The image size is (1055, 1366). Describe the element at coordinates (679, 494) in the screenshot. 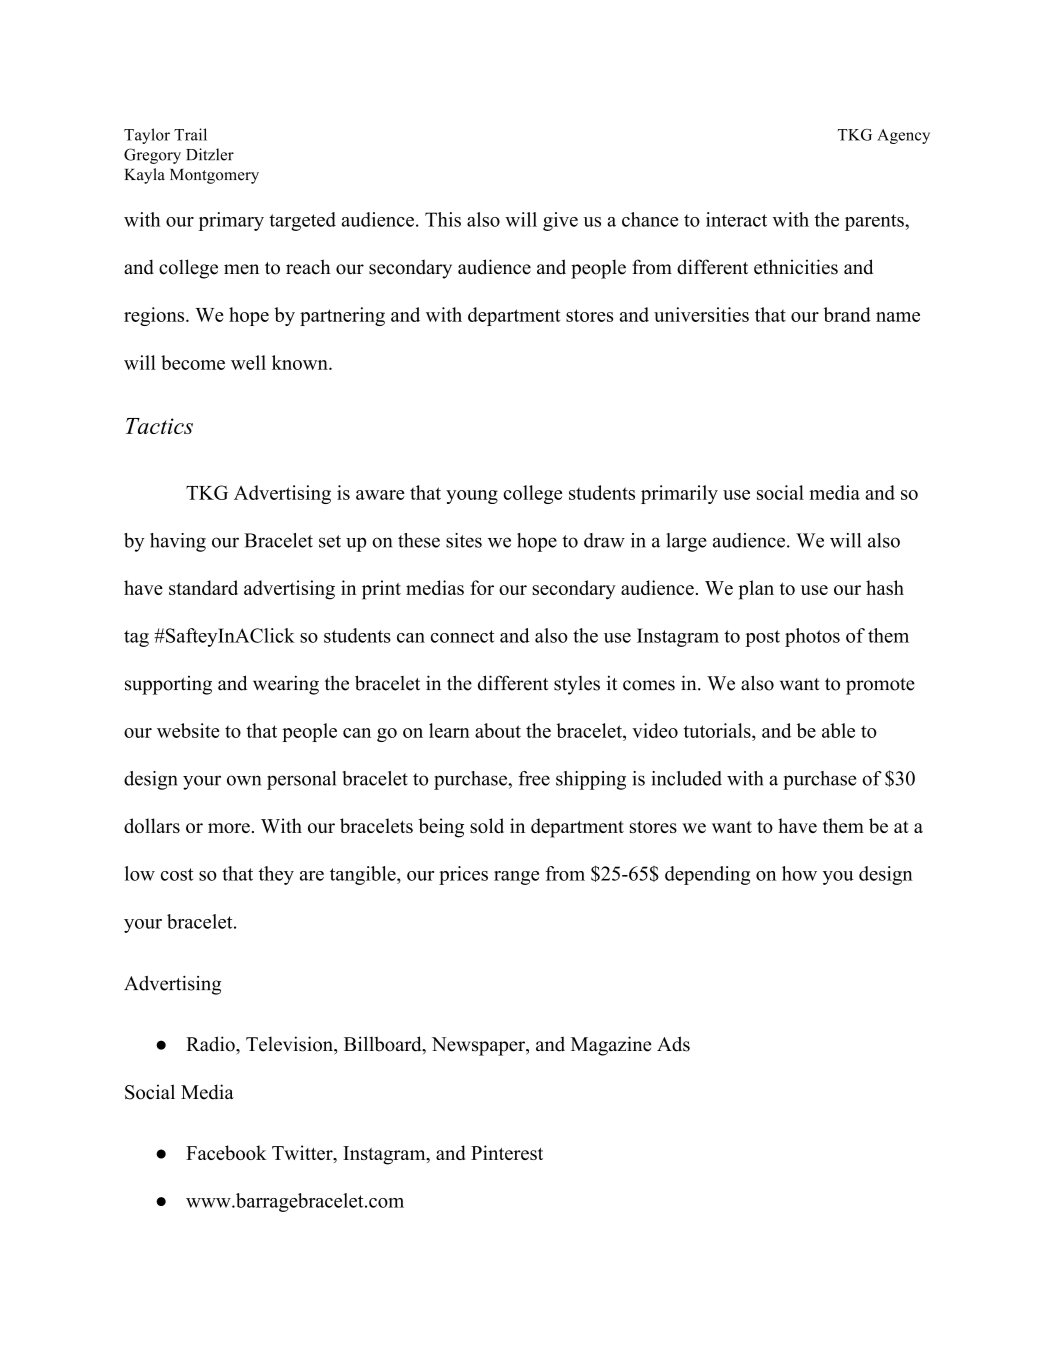

I see `primarily` at that location.
